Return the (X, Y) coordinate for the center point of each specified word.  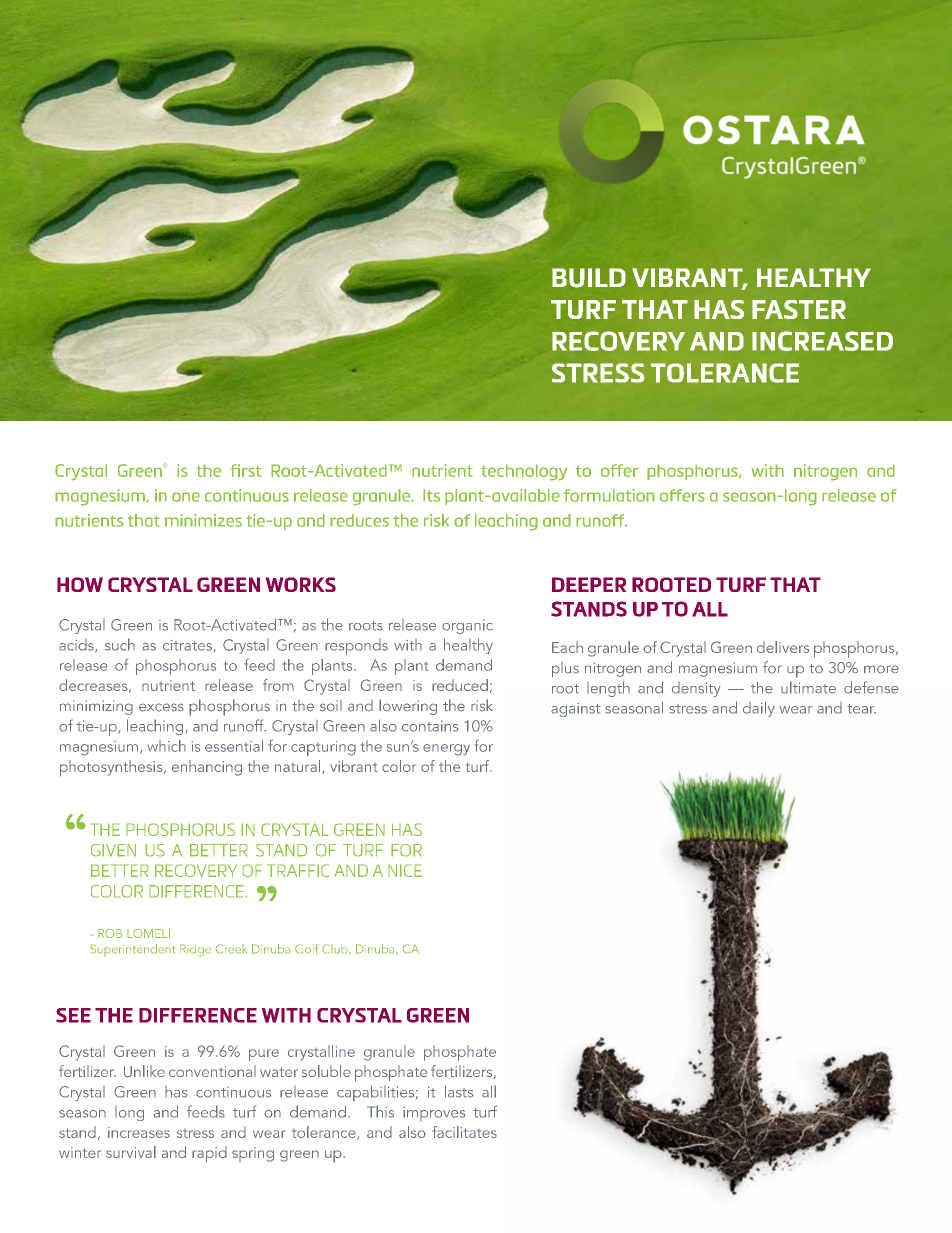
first (246, 470)
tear (861, 709)
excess (161, 707)
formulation (609, 495)
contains (430, 726)
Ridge (195, 950)
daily (759, 709)
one (186, 497)
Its (431, 495)
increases (139, 1132)
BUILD (589, 278)
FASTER (799, 309)
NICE (405, 870)
